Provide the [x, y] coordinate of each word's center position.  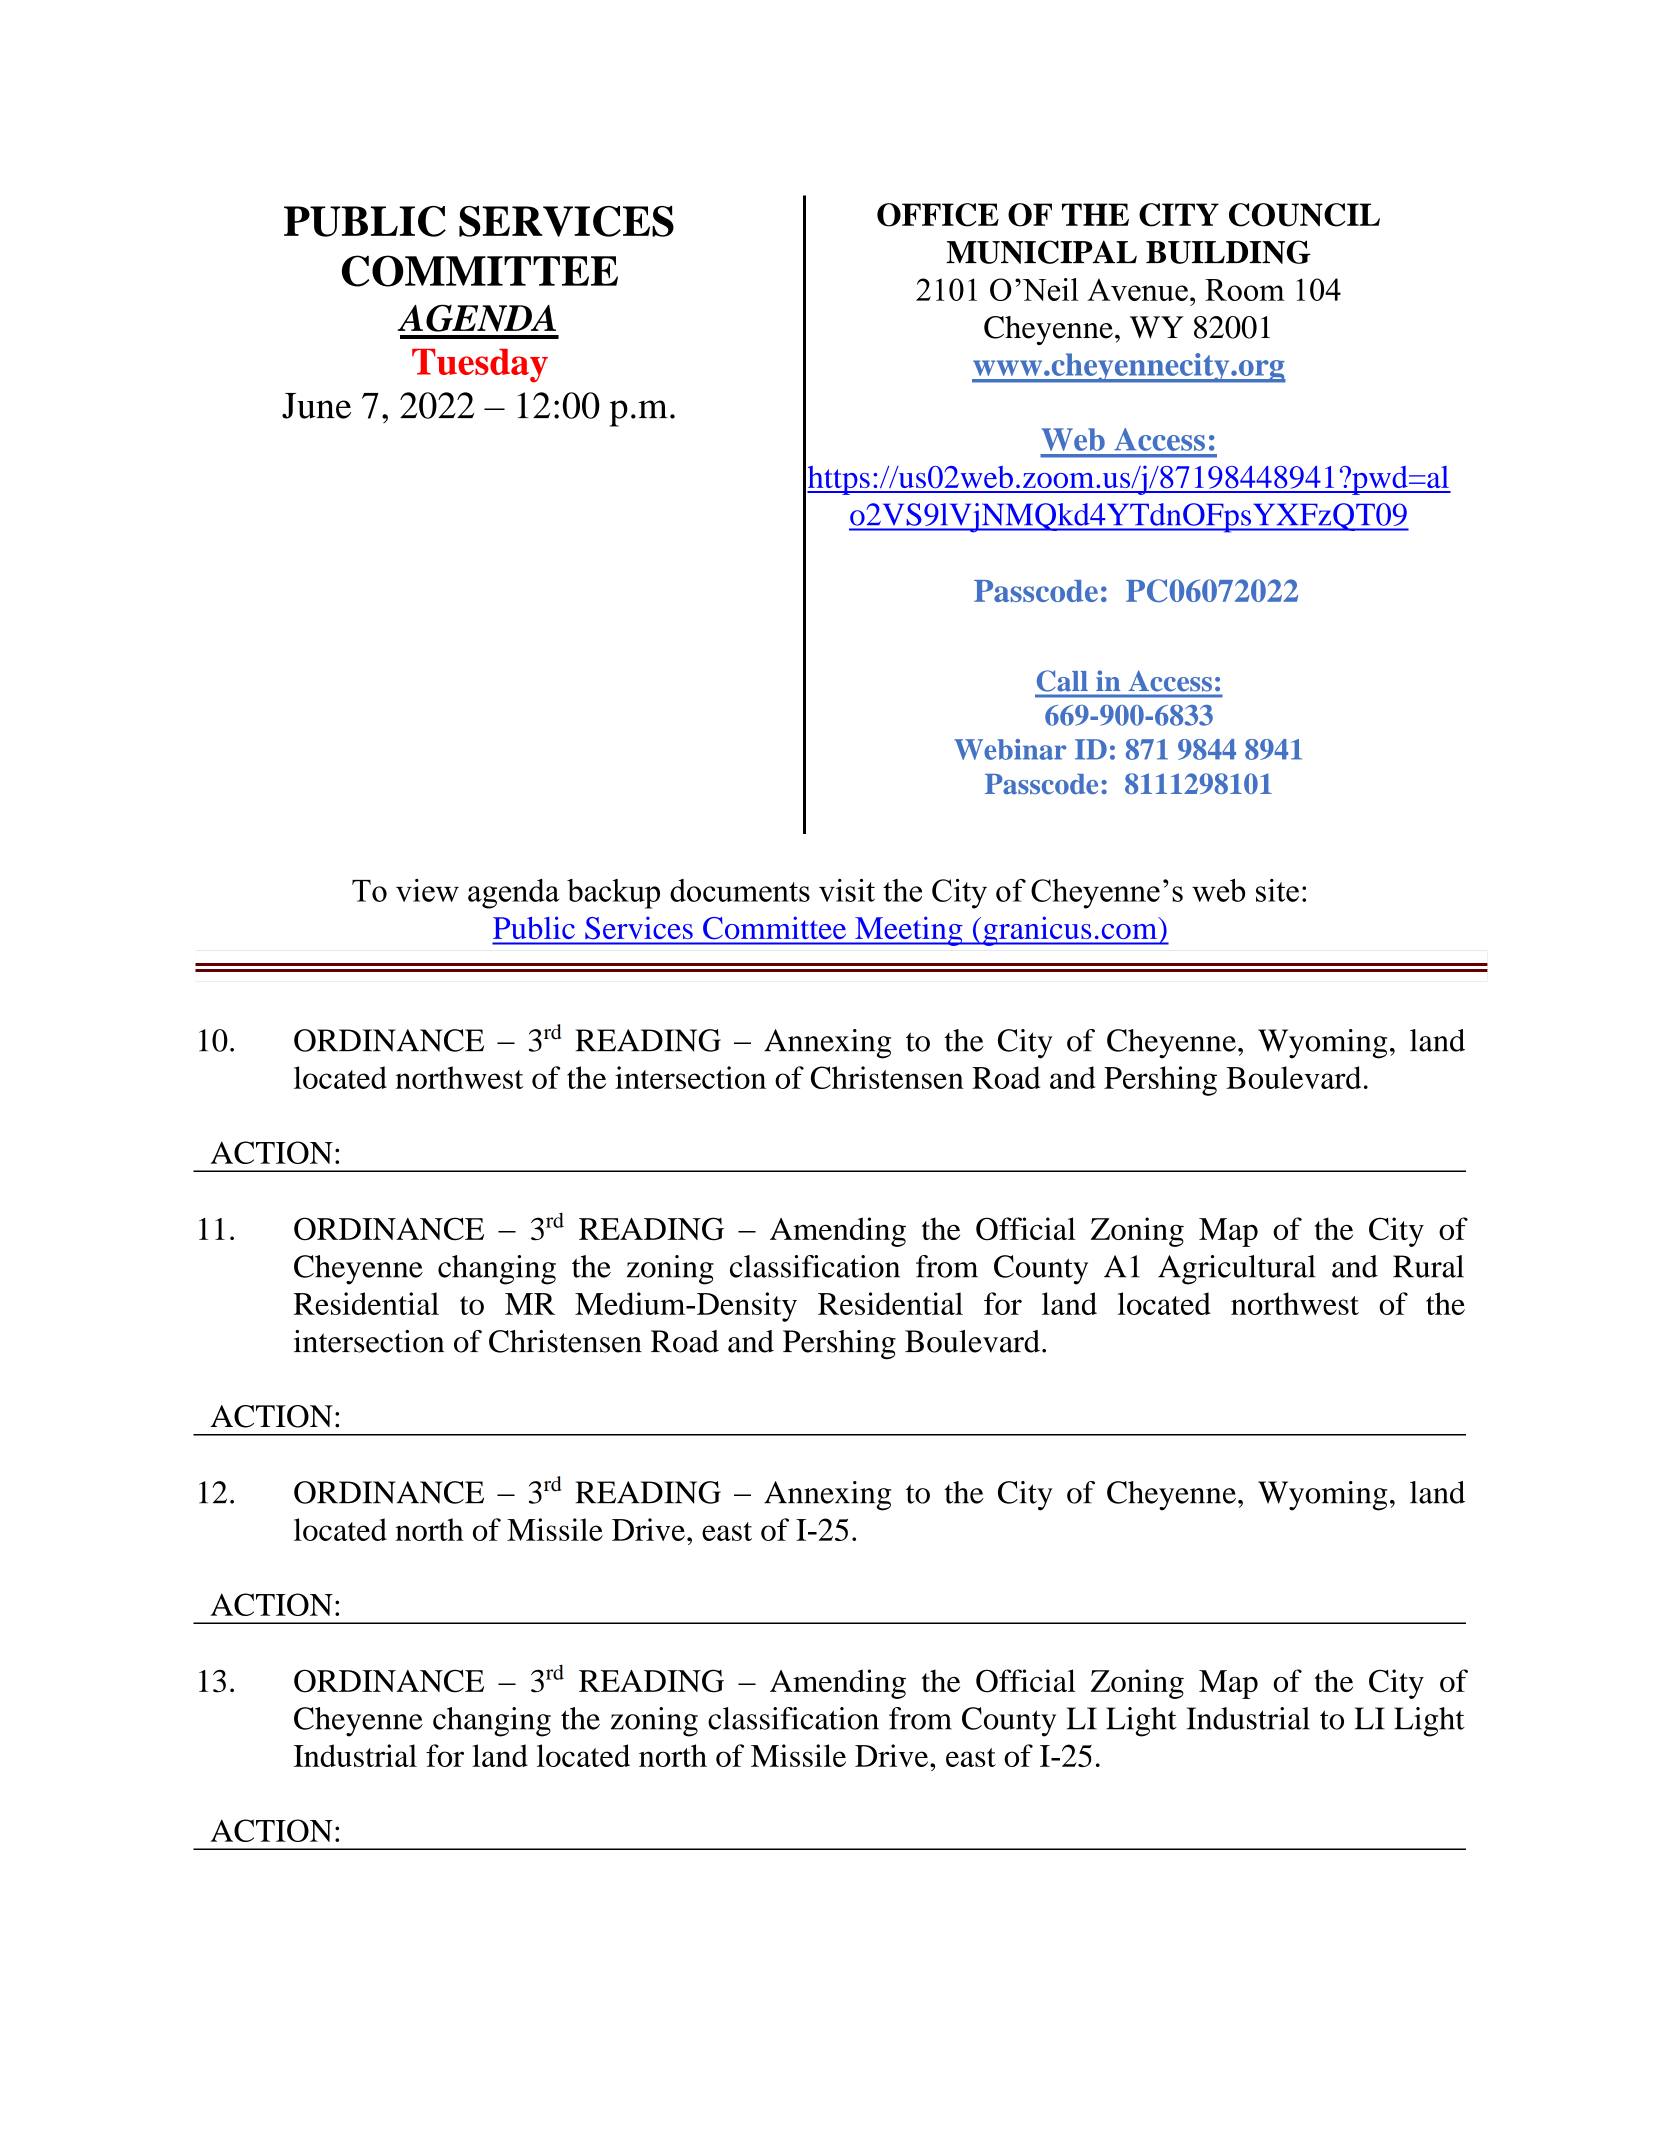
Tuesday [480, 366]
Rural [1428, 1266]
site [1277, 890]
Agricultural [1237, 1270]
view [427, 890]
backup [613, 894]
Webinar [1010, 749]
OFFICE [938, 215]
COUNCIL [1304, 215]
